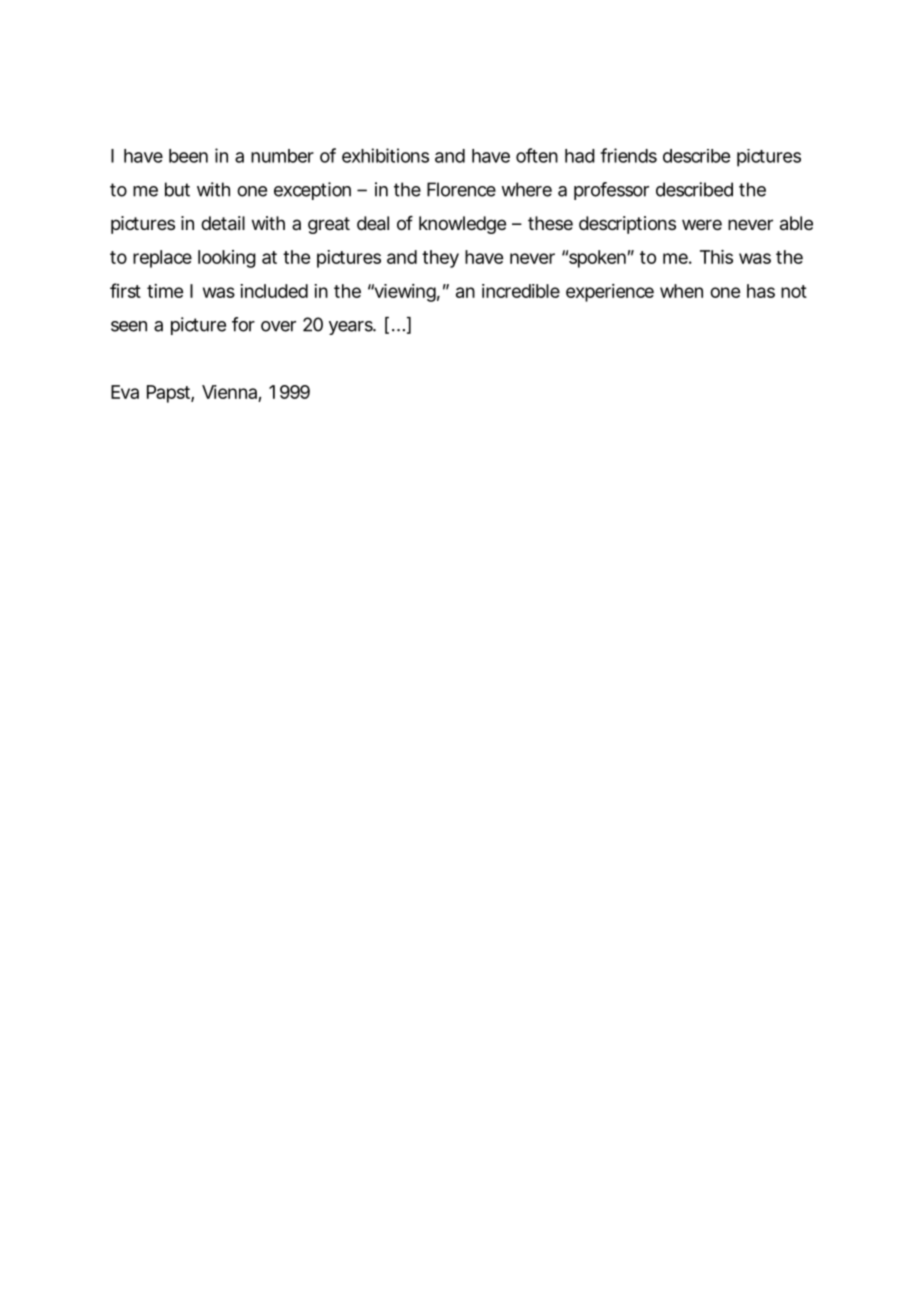  I want to click on over, so click(278, 326).
